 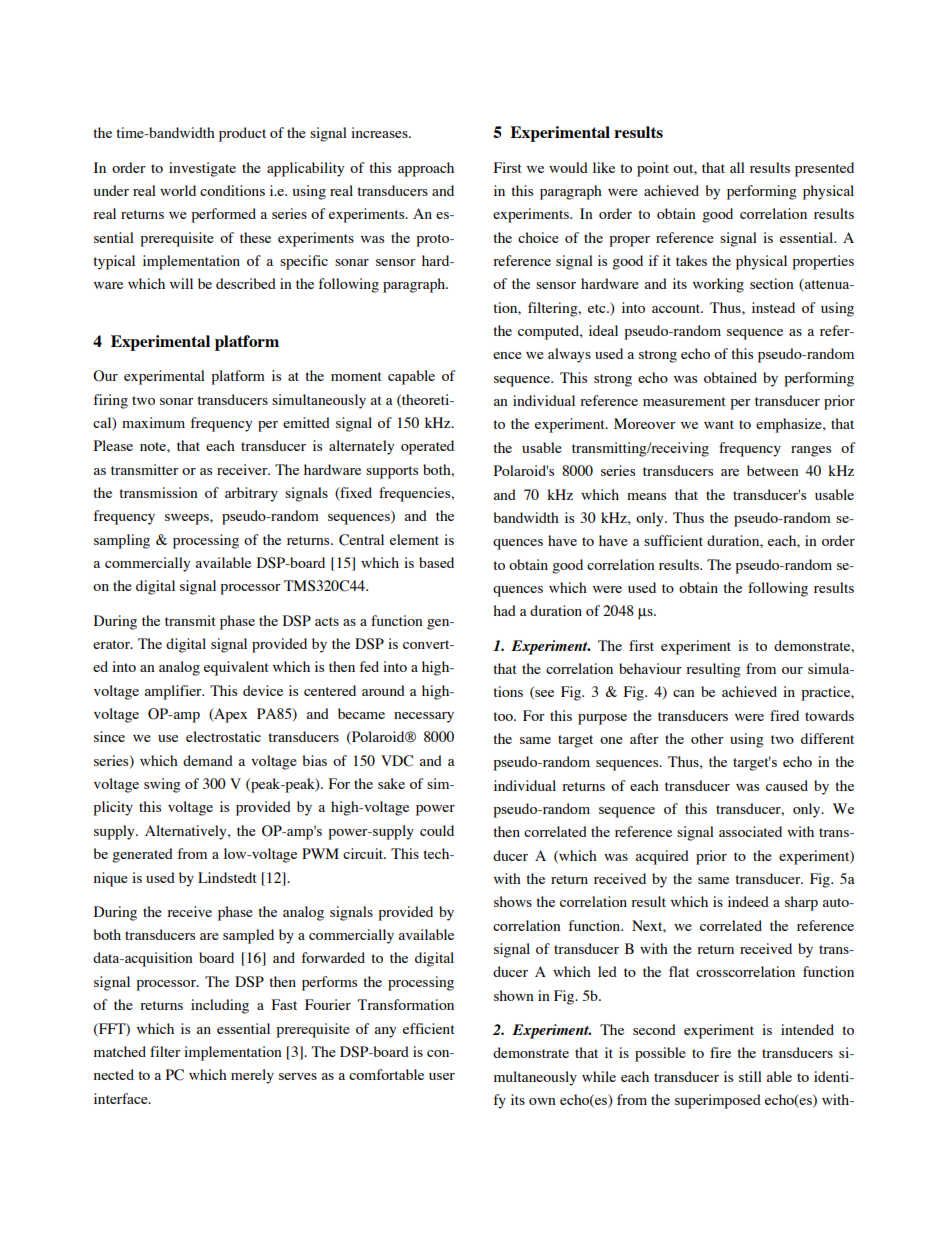 What do you see at coordinates (824, 169) in the screenshot?
I see `presented` at bounding box center [824, 169].
